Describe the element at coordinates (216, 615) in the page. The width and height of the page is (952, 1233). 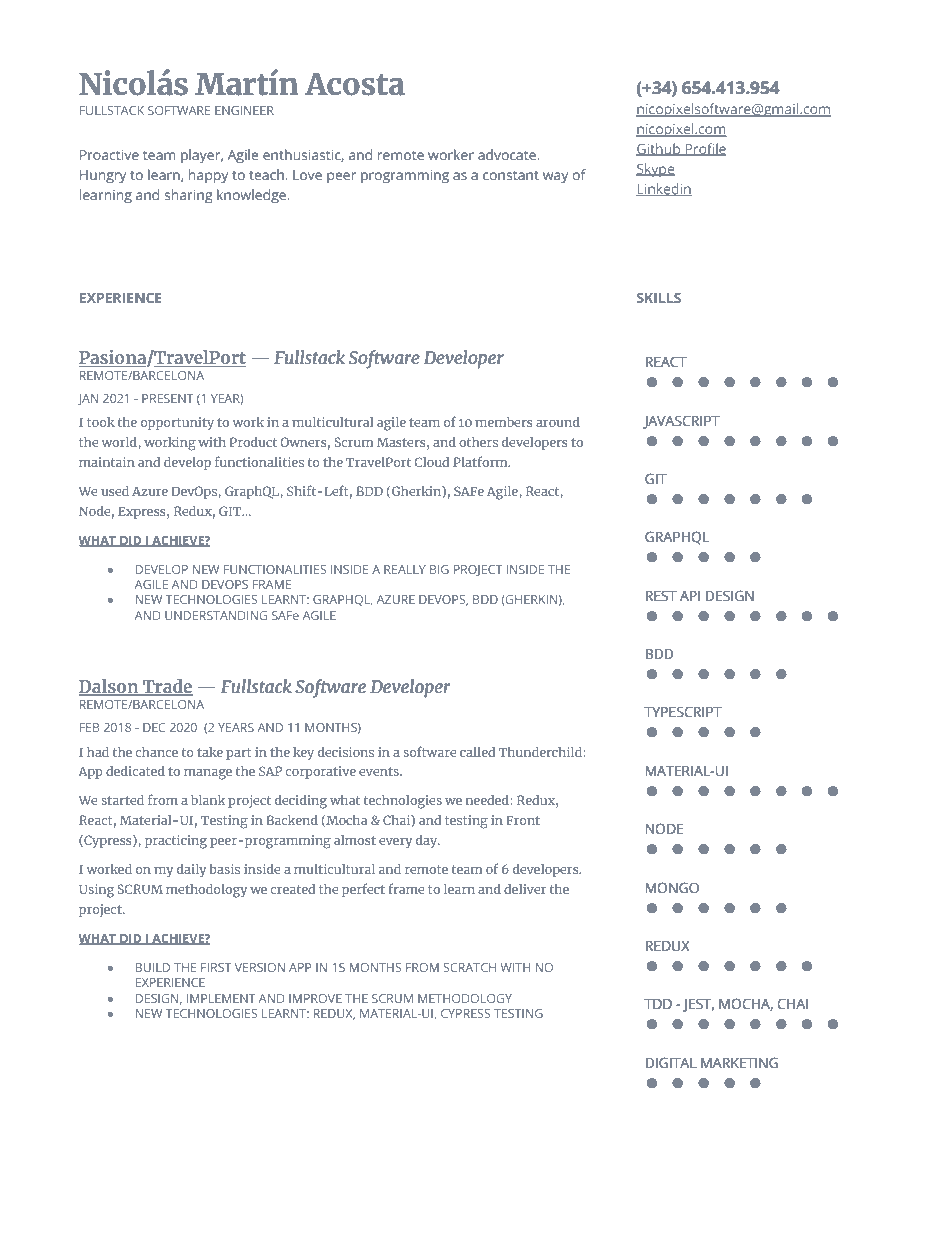
I see `UNDERSTANDING` at that location.
